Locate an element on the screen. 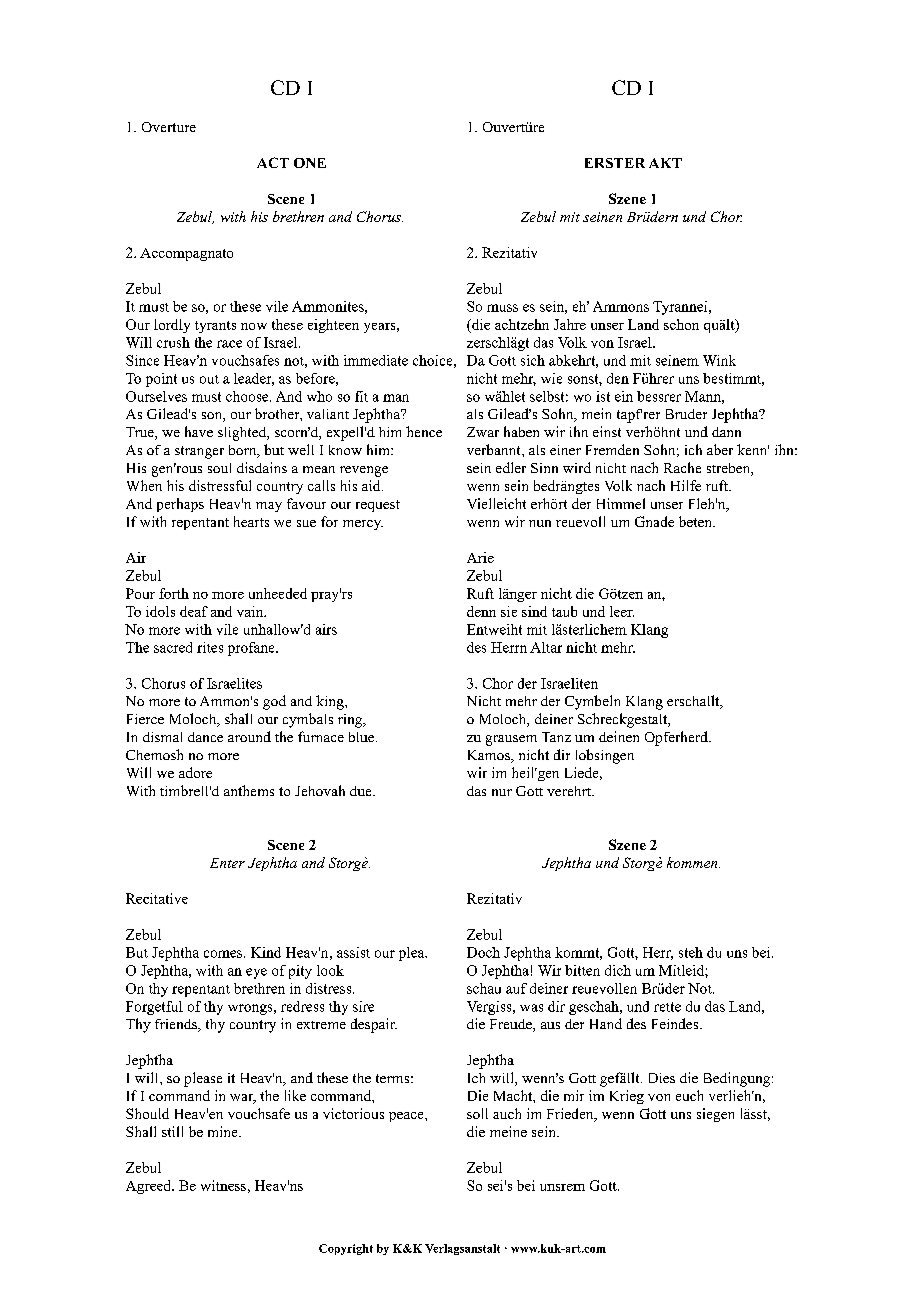  ONE is located at coordinates (310, 163).
